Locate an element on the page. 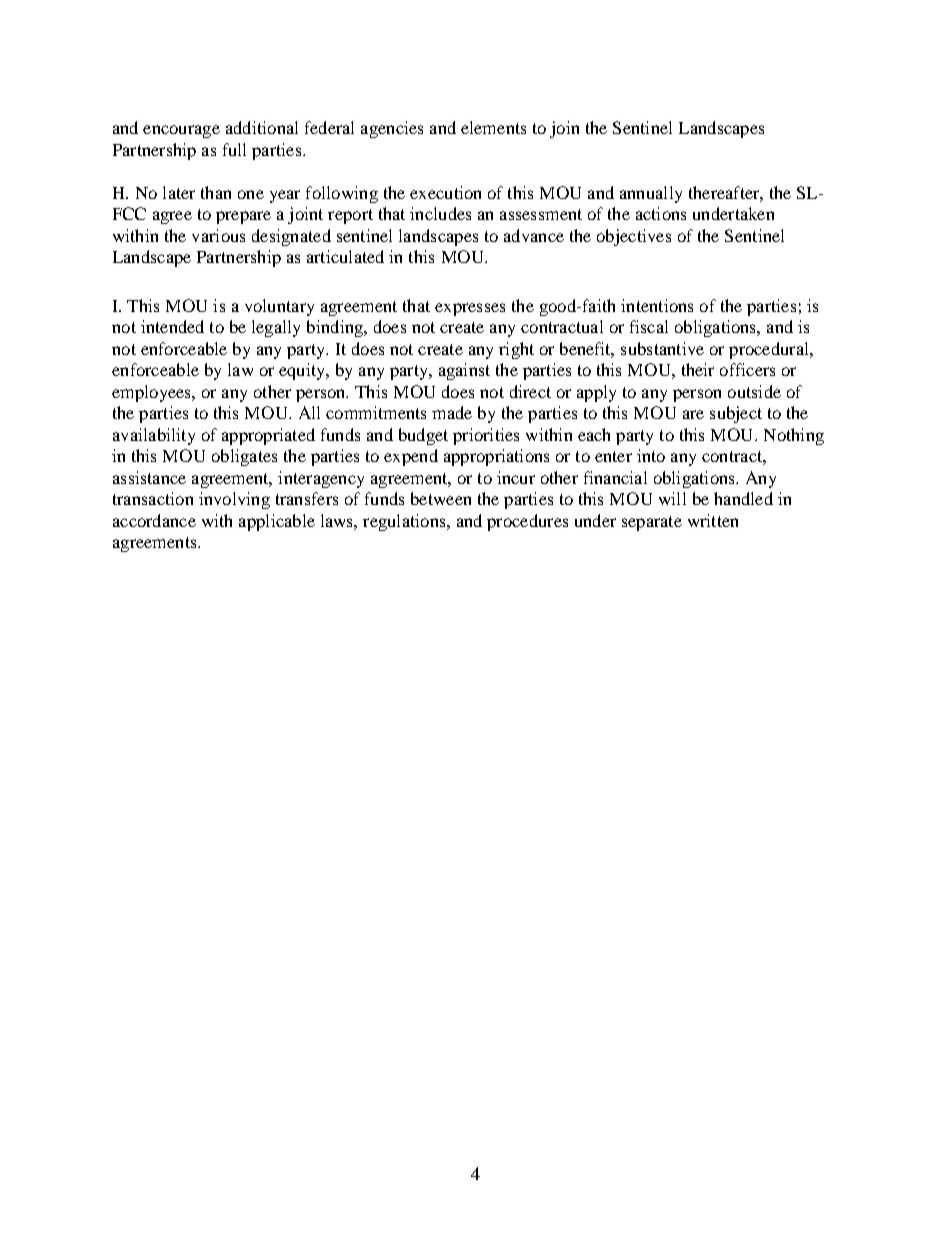  full is located at coordinates (234, 149).
